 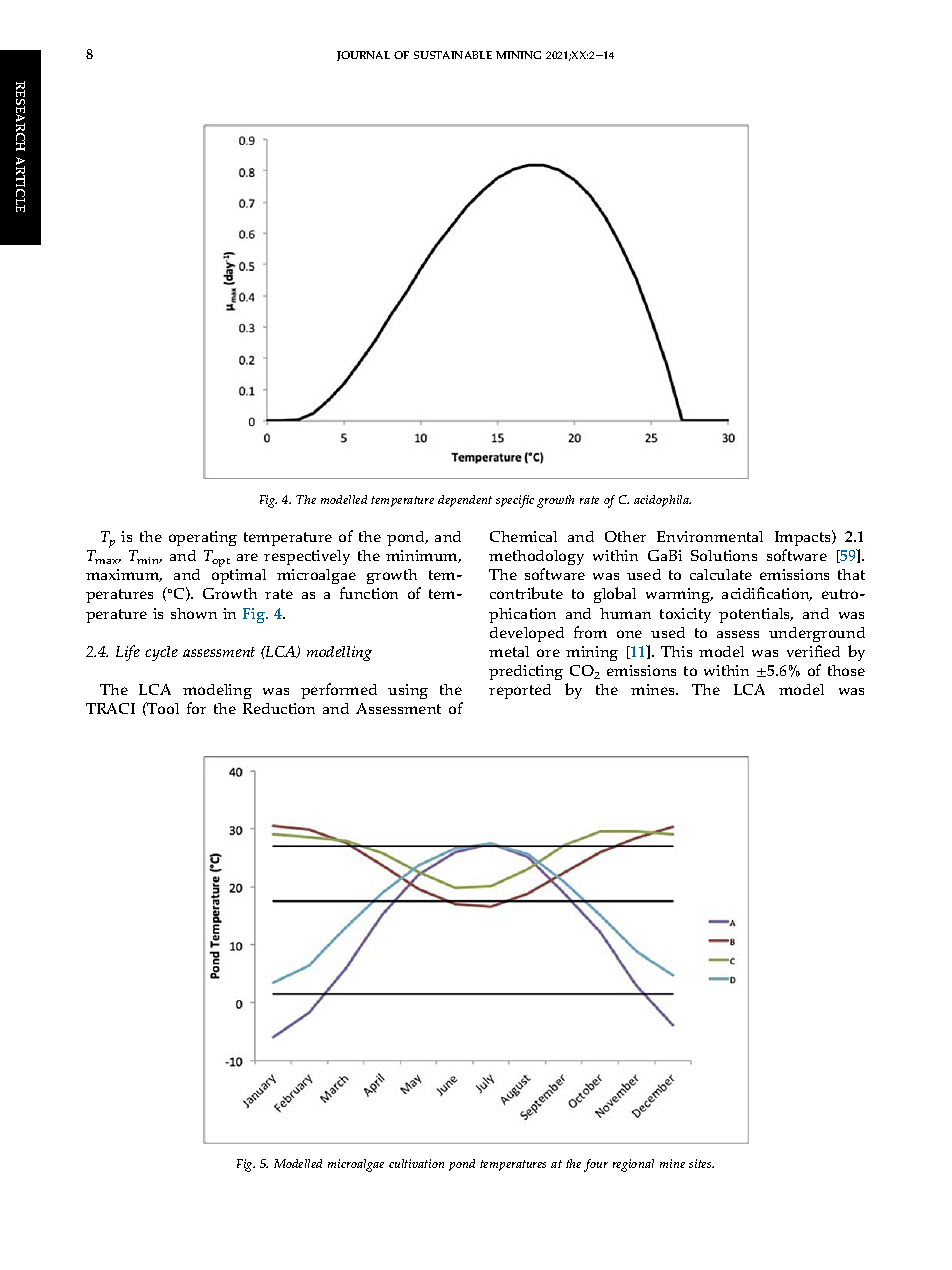 I want to click on SUSTAINABLE, so click(x=453, y=55).
